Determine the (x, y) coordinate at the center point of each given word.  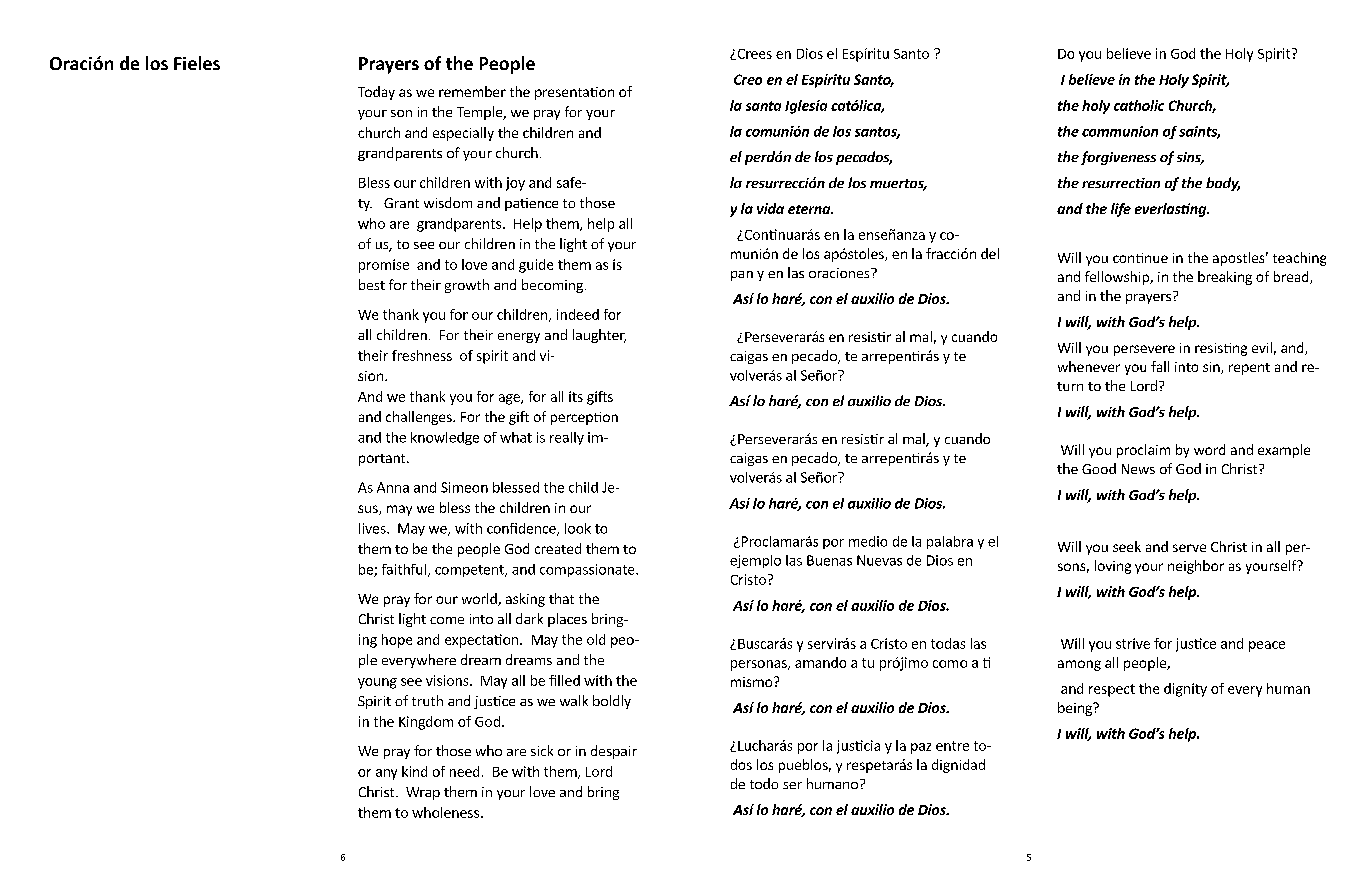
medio (868, 541)
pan (742, 276)
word (1209, 449)
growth (467, 286)
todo (764, 783)
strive (1133, 643)
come (447, 620)
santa (763, 106)
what (516, 437)
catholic (1139, 105)
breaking (1225, 278)
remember (472, 91)
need (464, 771)
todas (948, 643)
